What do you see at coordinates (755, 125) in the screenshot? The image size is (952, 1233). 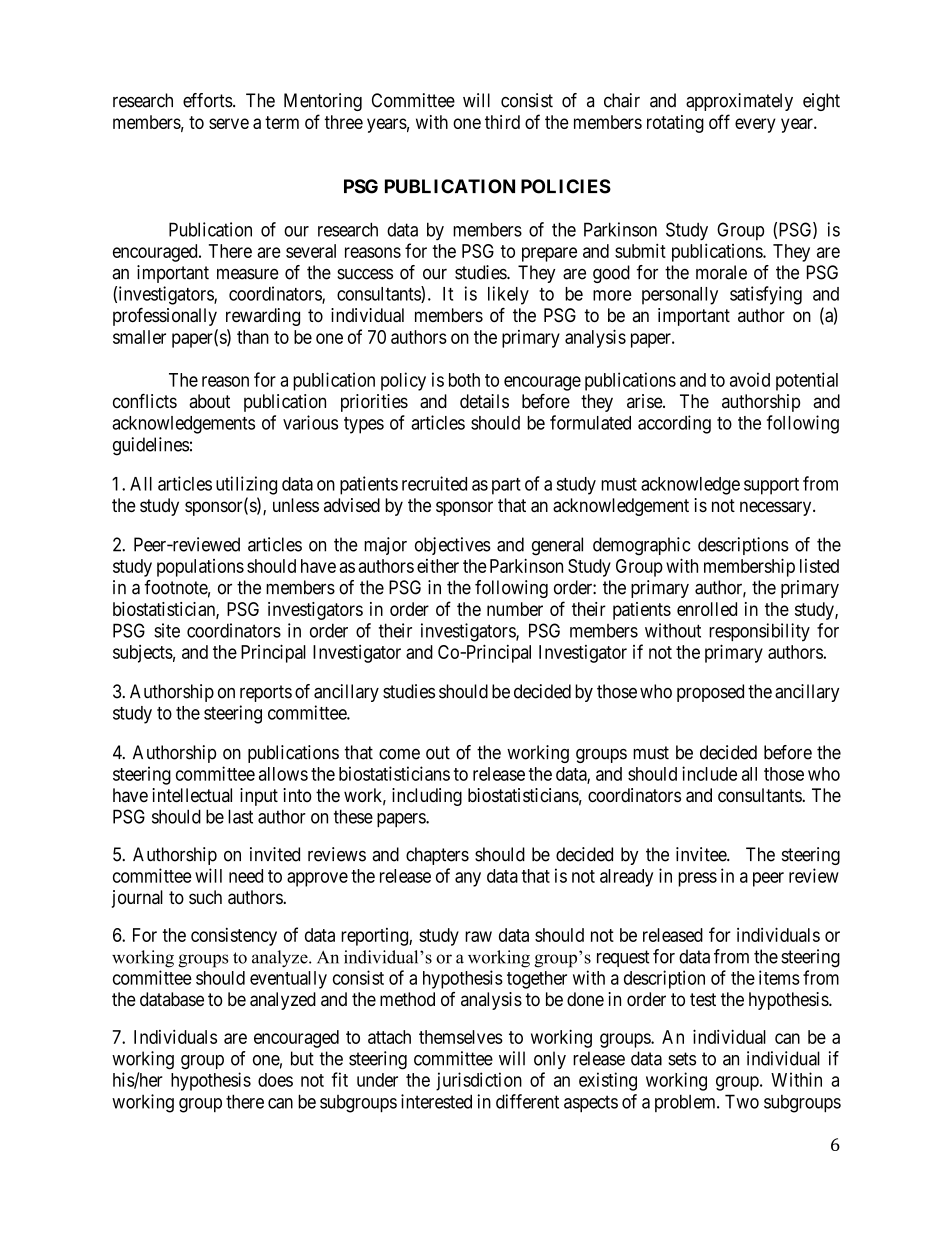 I see `every` at bounding box center [755, 125].
